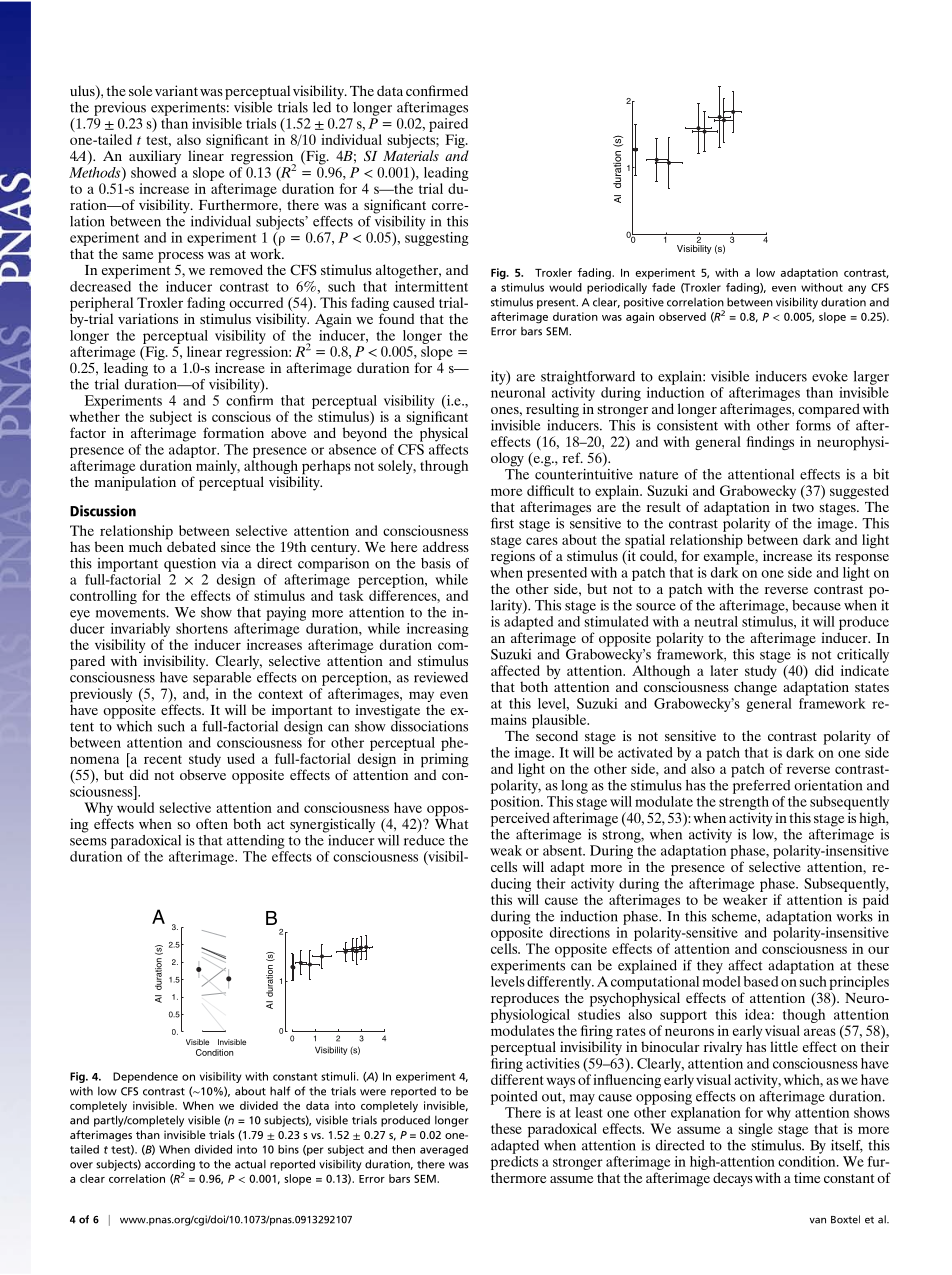  Describe the element at coordinates (744, 801) in the image. I see `strength` at that location.
